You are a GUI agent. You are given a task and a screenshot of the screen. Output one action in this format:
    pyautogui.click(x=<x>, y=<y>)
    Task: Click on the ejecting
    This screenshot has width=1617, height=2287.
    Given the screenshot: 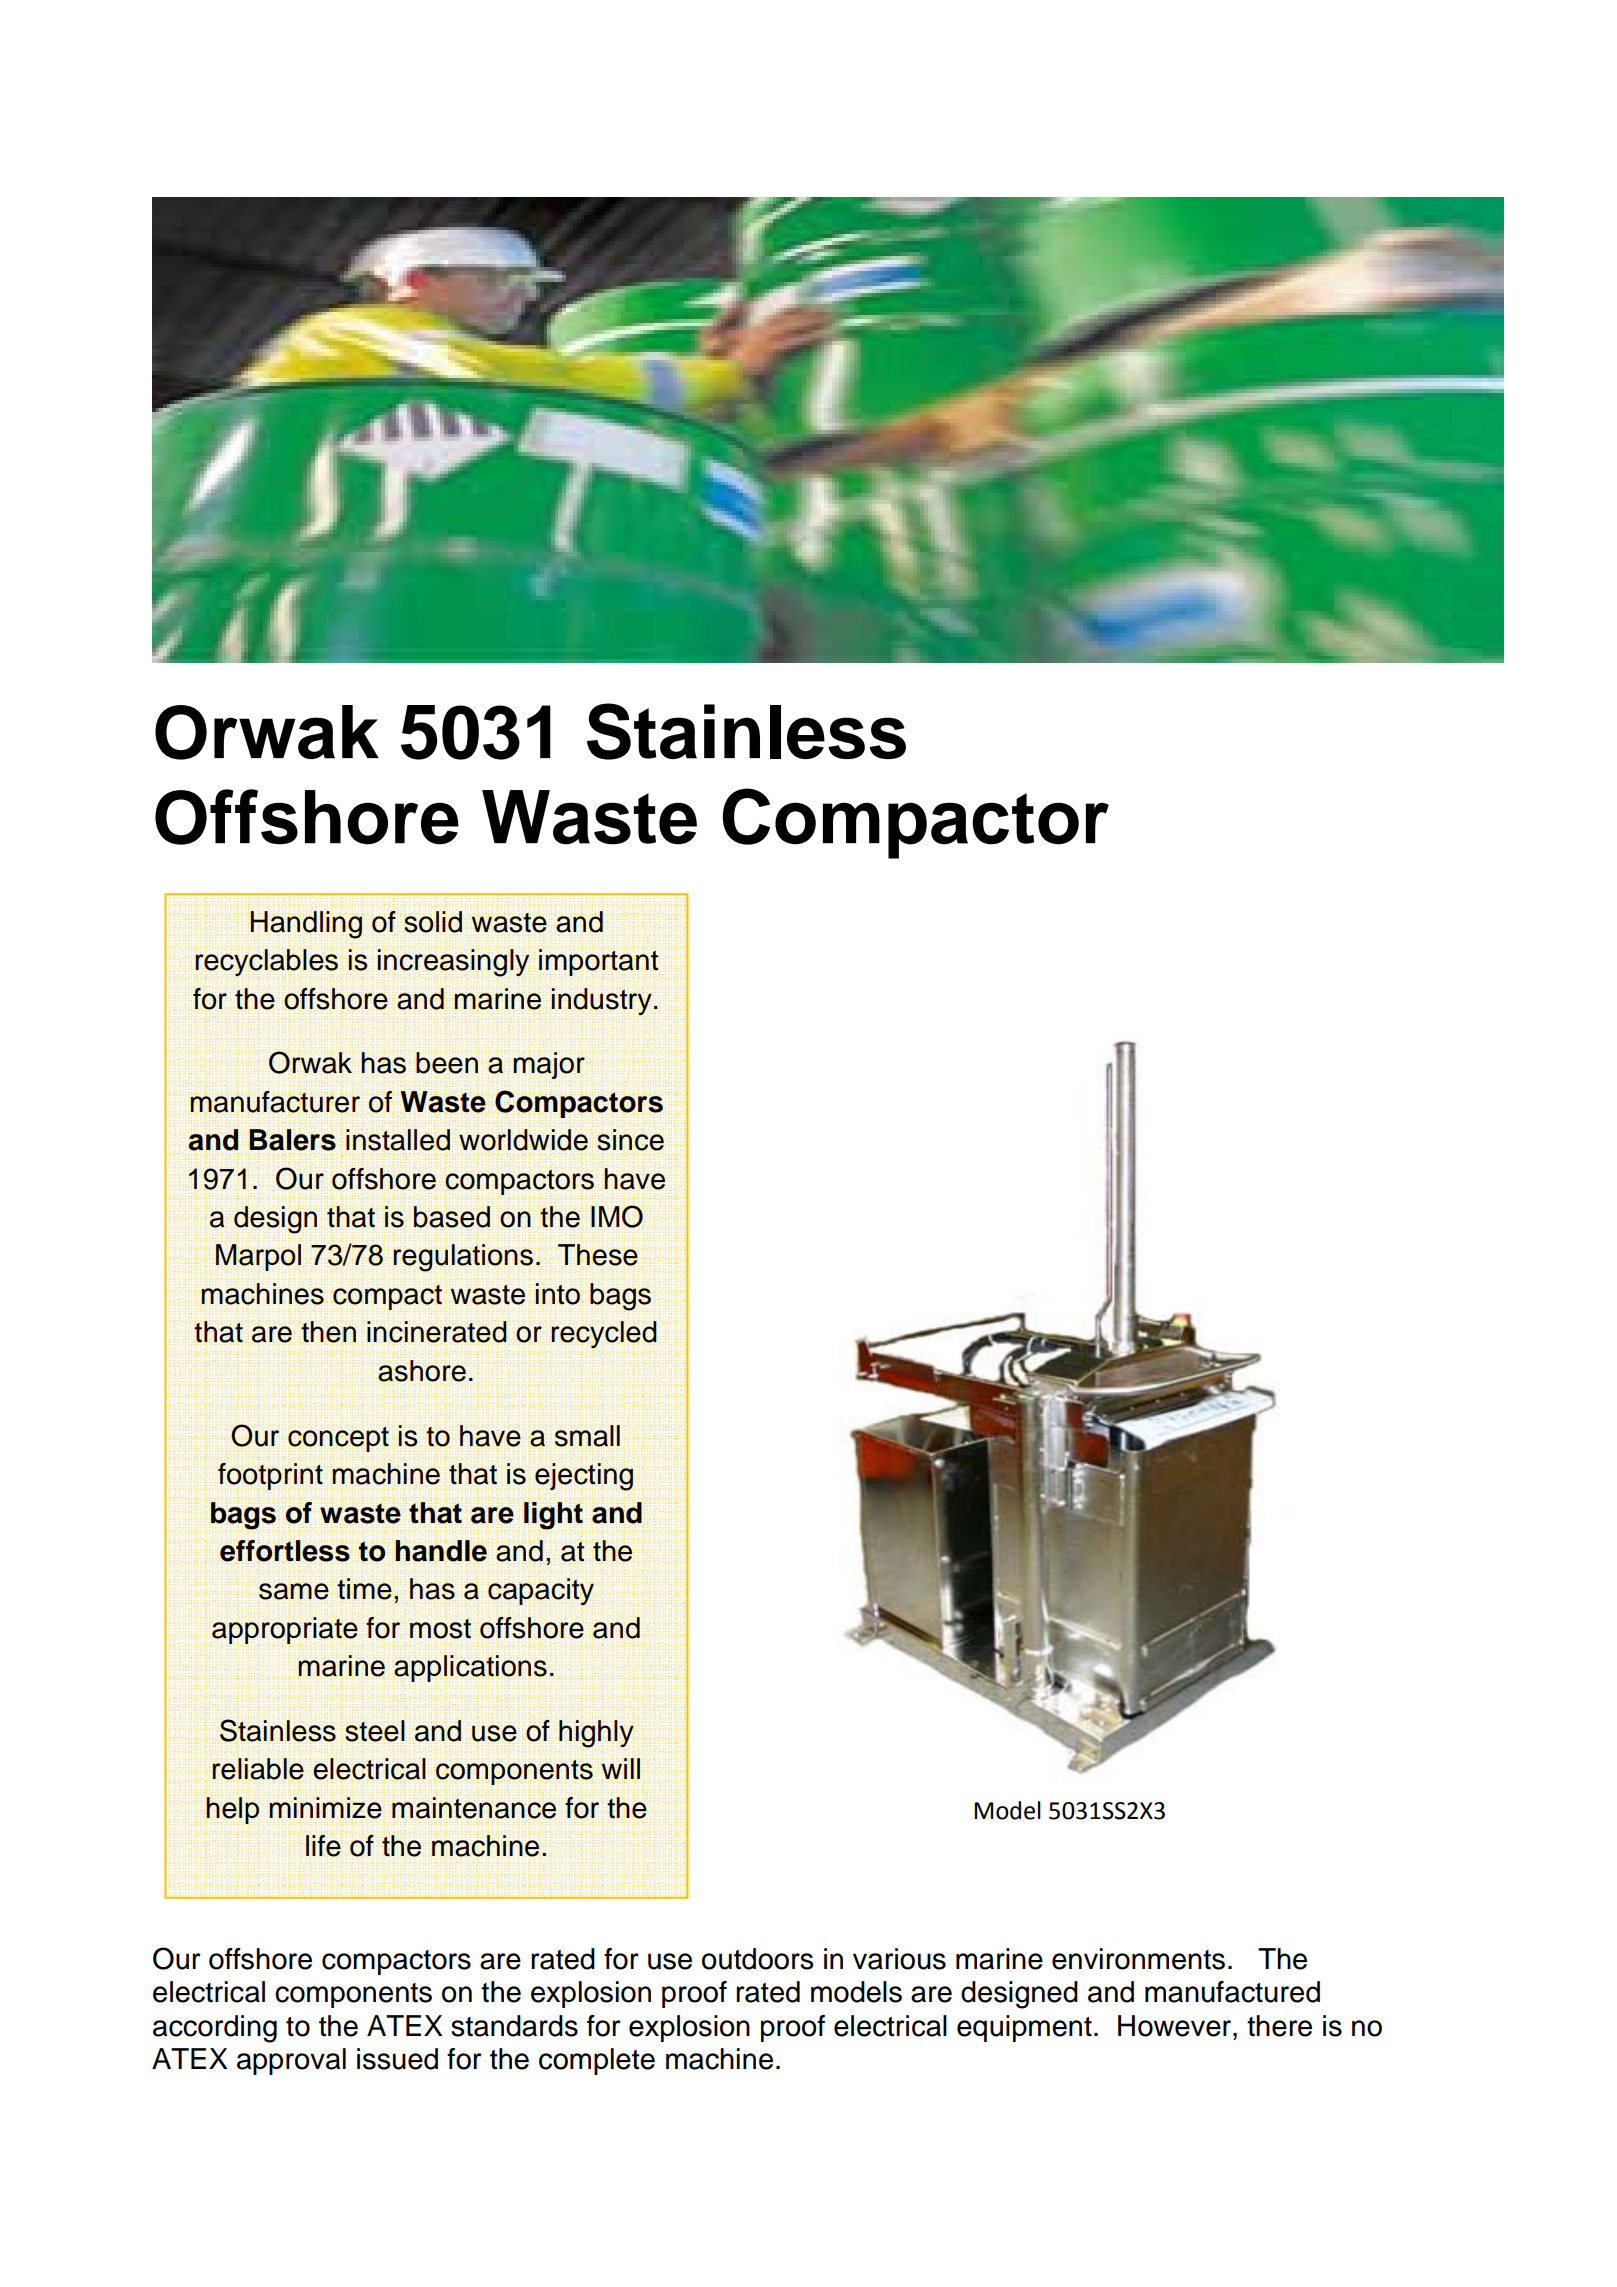 What is the action you would take?
    pyautogui.click(x=585, y=1477)
